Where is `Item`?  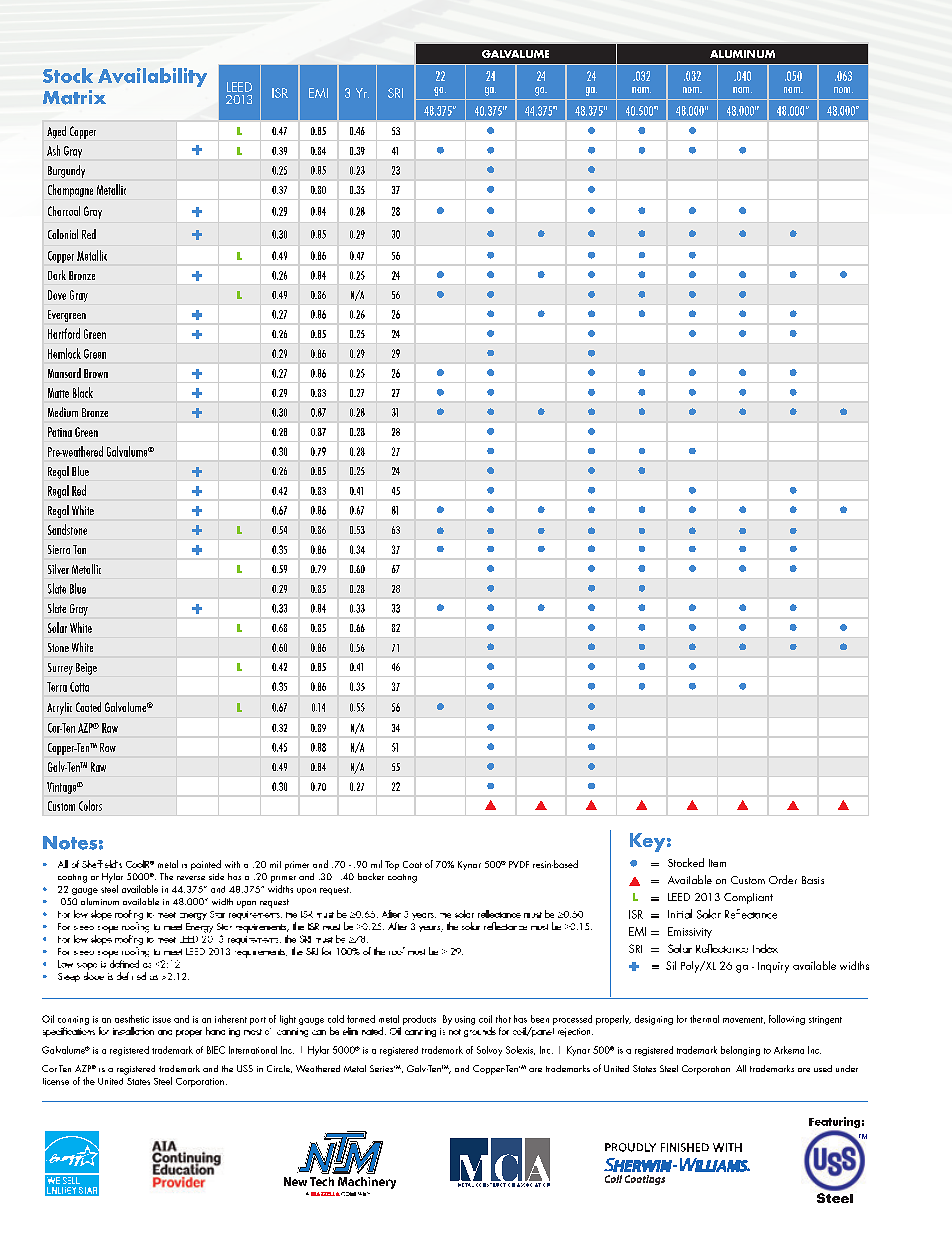
Item is located at coordinates (717, 863).
